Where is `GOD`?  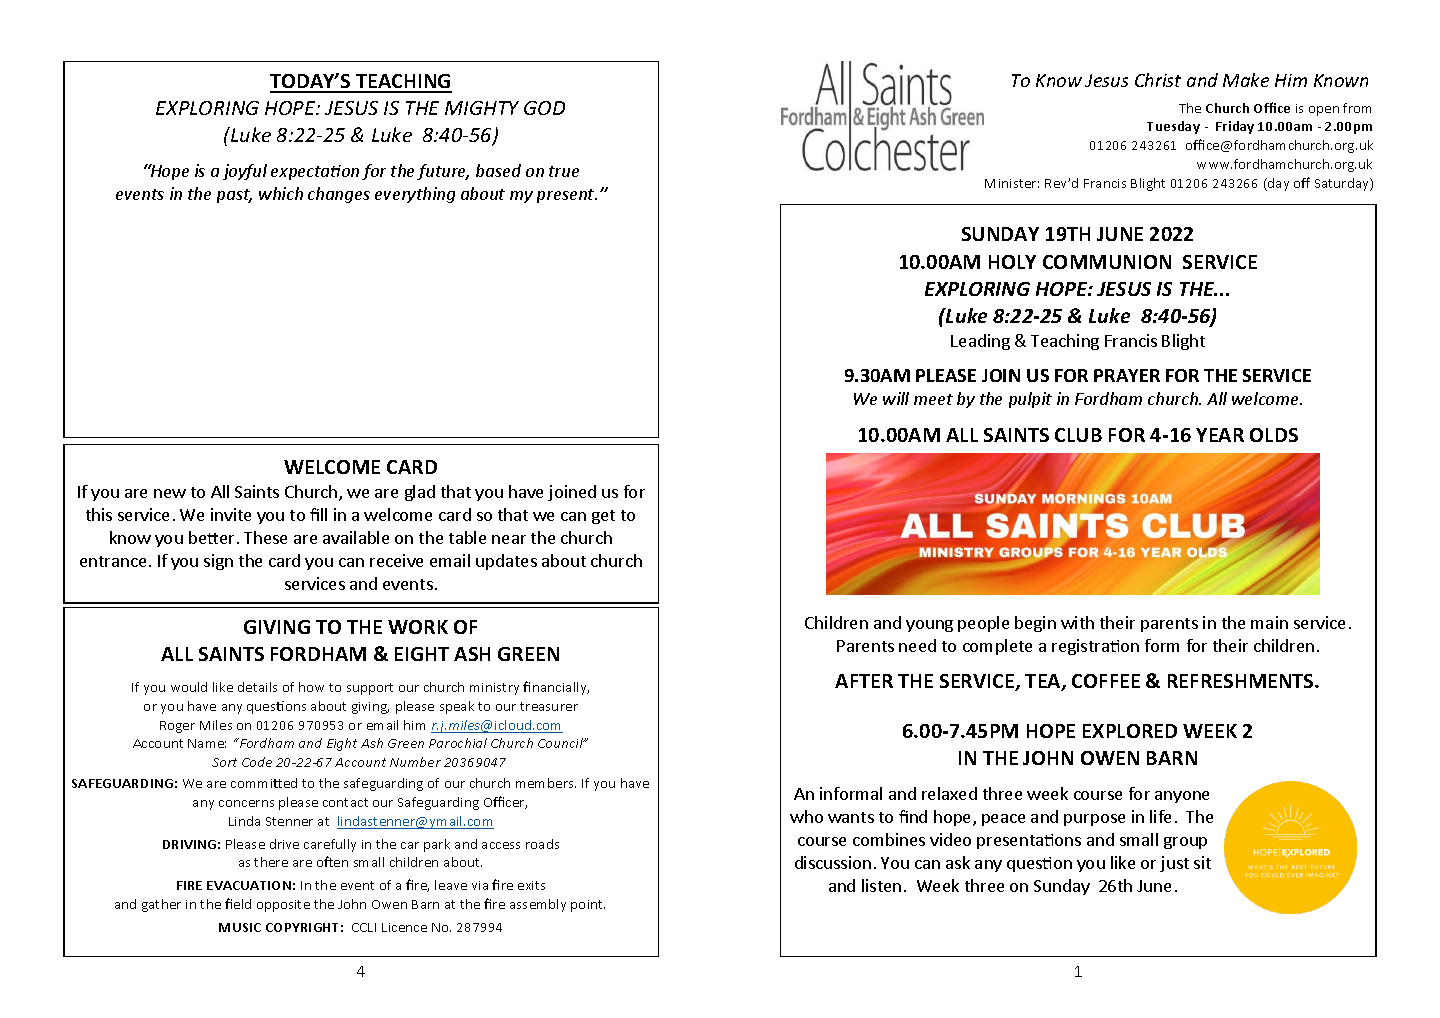 GOD is located at coordinates (544, 108).
